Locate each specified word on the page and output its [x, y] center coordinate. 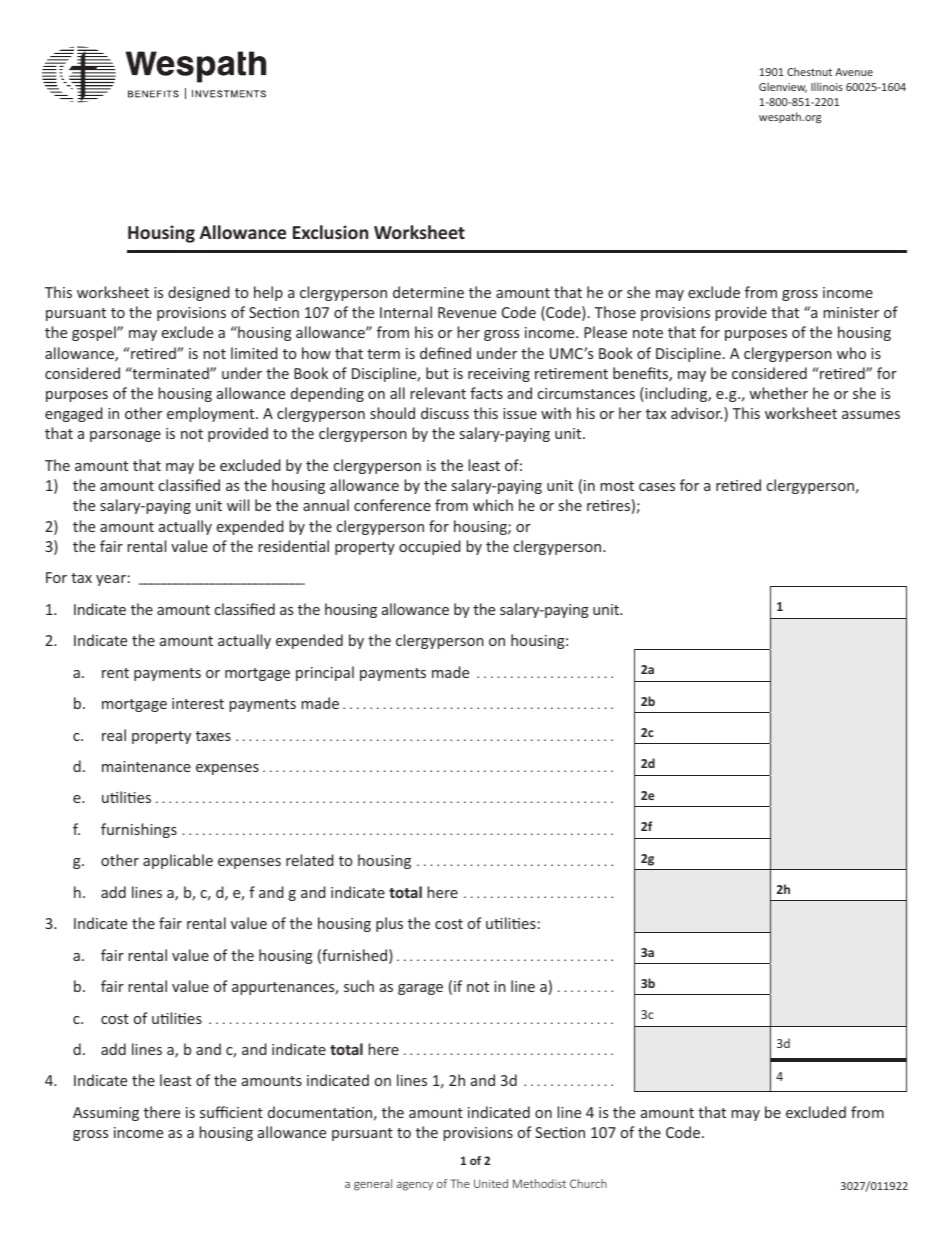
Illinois [827, 86]
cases [657, 487]
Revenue [467, 312]
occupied [430, 547]
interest [198, 703]
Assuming [106, 1114]
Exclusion [330, 232]
